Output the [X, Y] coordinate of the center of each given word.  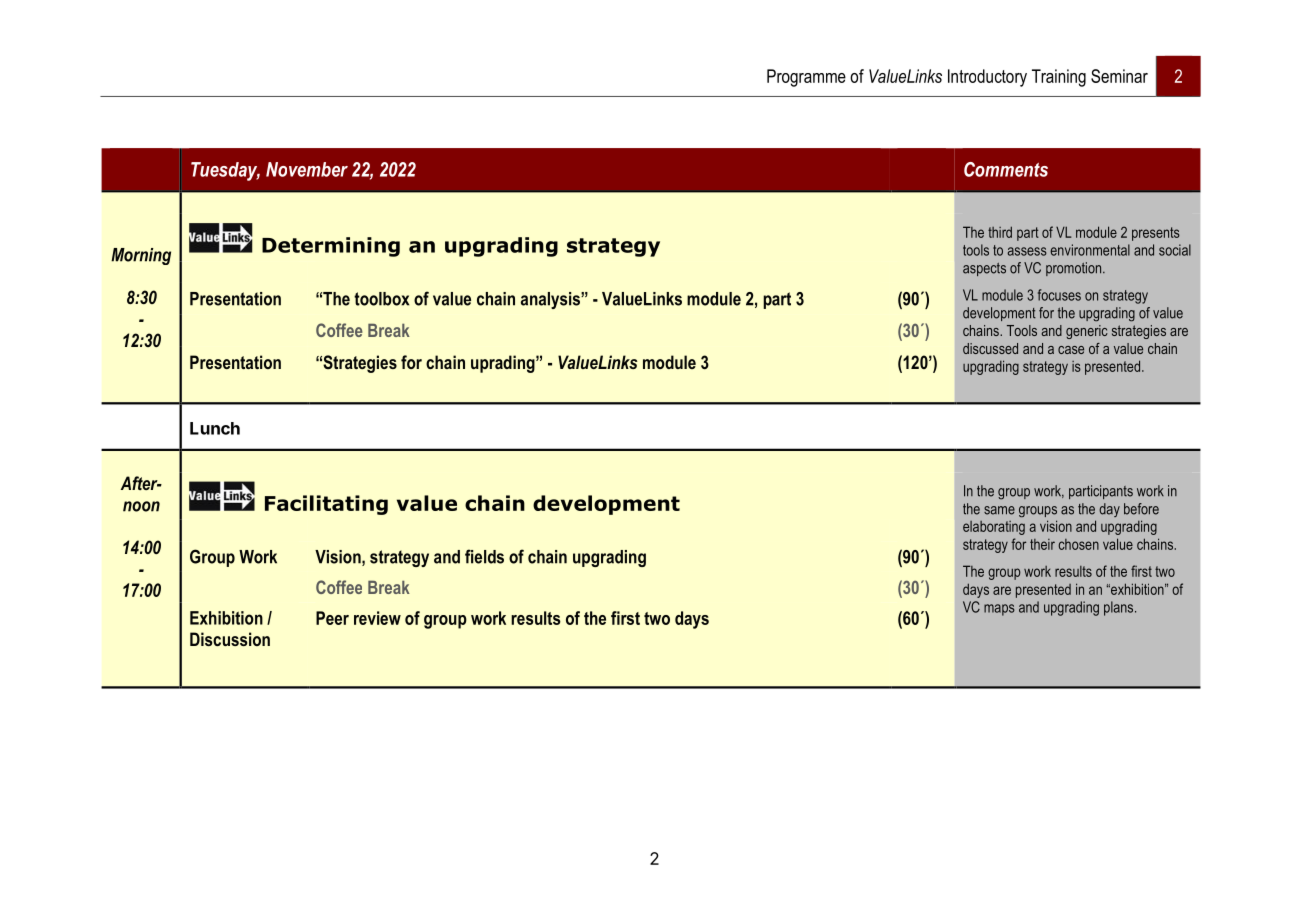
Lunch [215, 428]
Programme [806, 78]
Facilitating [326, 505]
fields [484, 556]
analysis [551, 300]
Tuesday [225, 171]
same [999, 510]
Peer [332, 618]
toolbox [381, 299]
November [307, 169]
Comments [1006, 169]
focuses [1059, 295]
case [1071, 350]
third [1000, 232]
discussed [990, 348]
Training [1059, 78]
